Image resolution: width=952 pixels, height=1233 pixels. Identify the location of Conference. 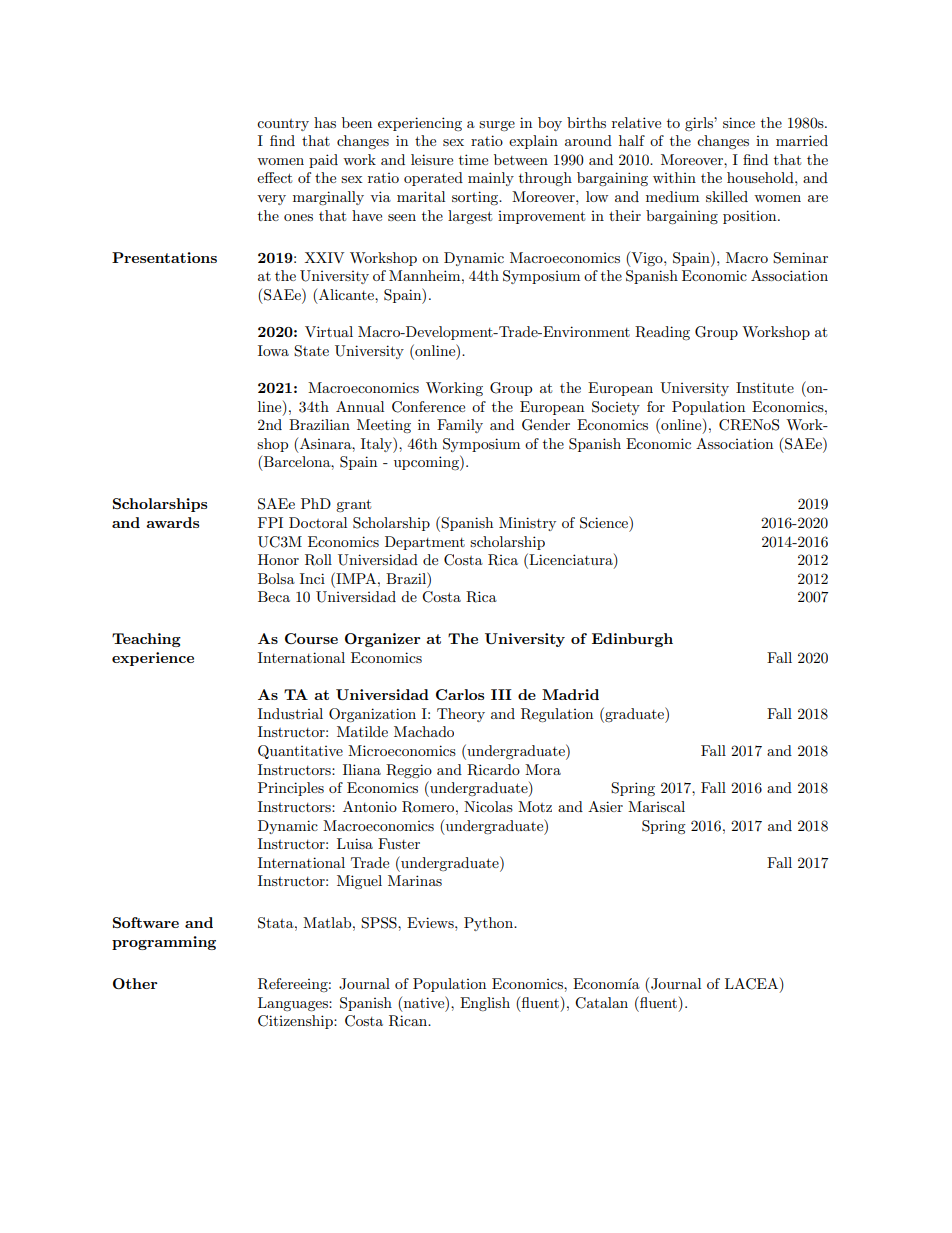
(428, 407).
